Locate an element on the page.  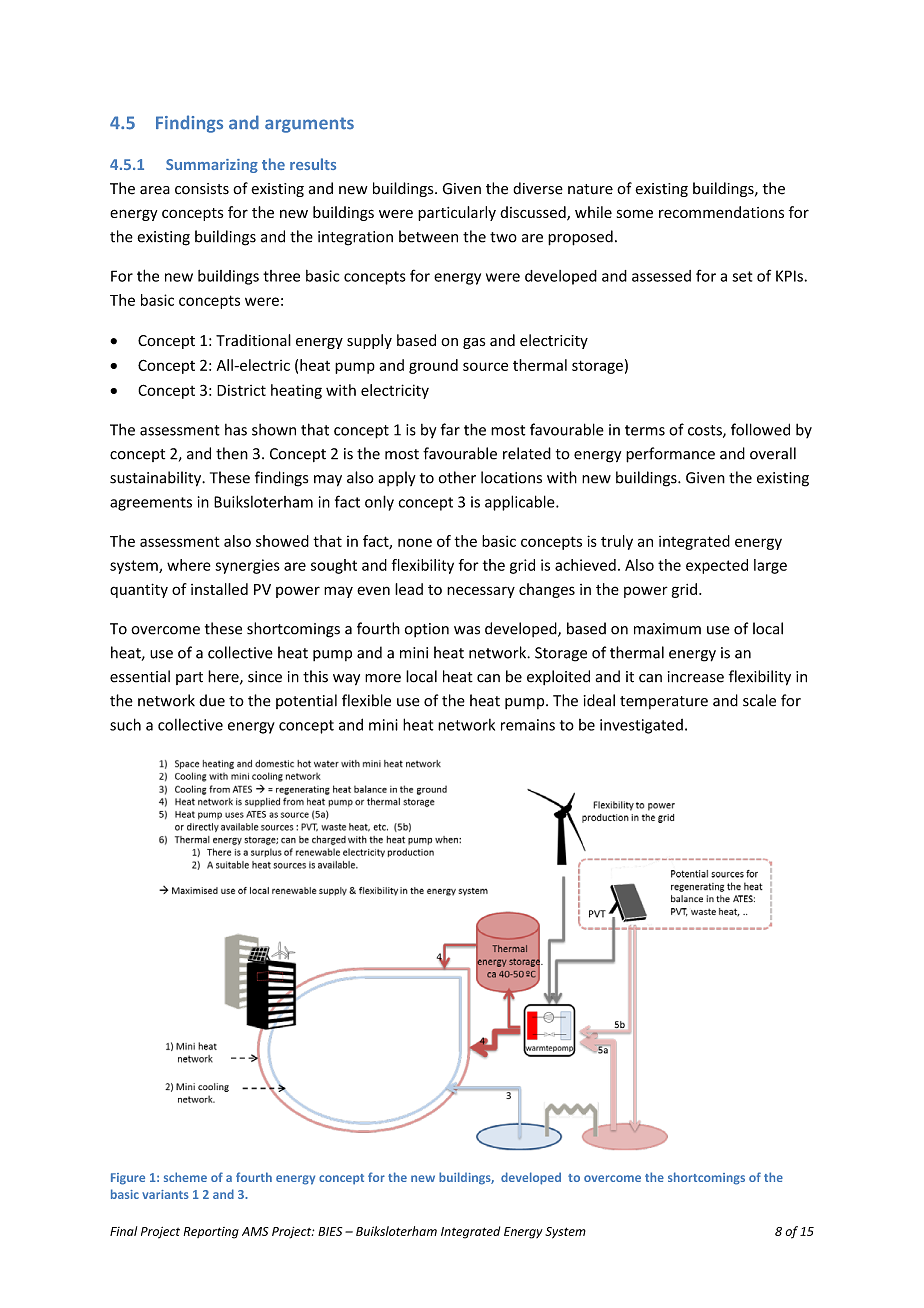
performance is located at coordinates (670, 455).
